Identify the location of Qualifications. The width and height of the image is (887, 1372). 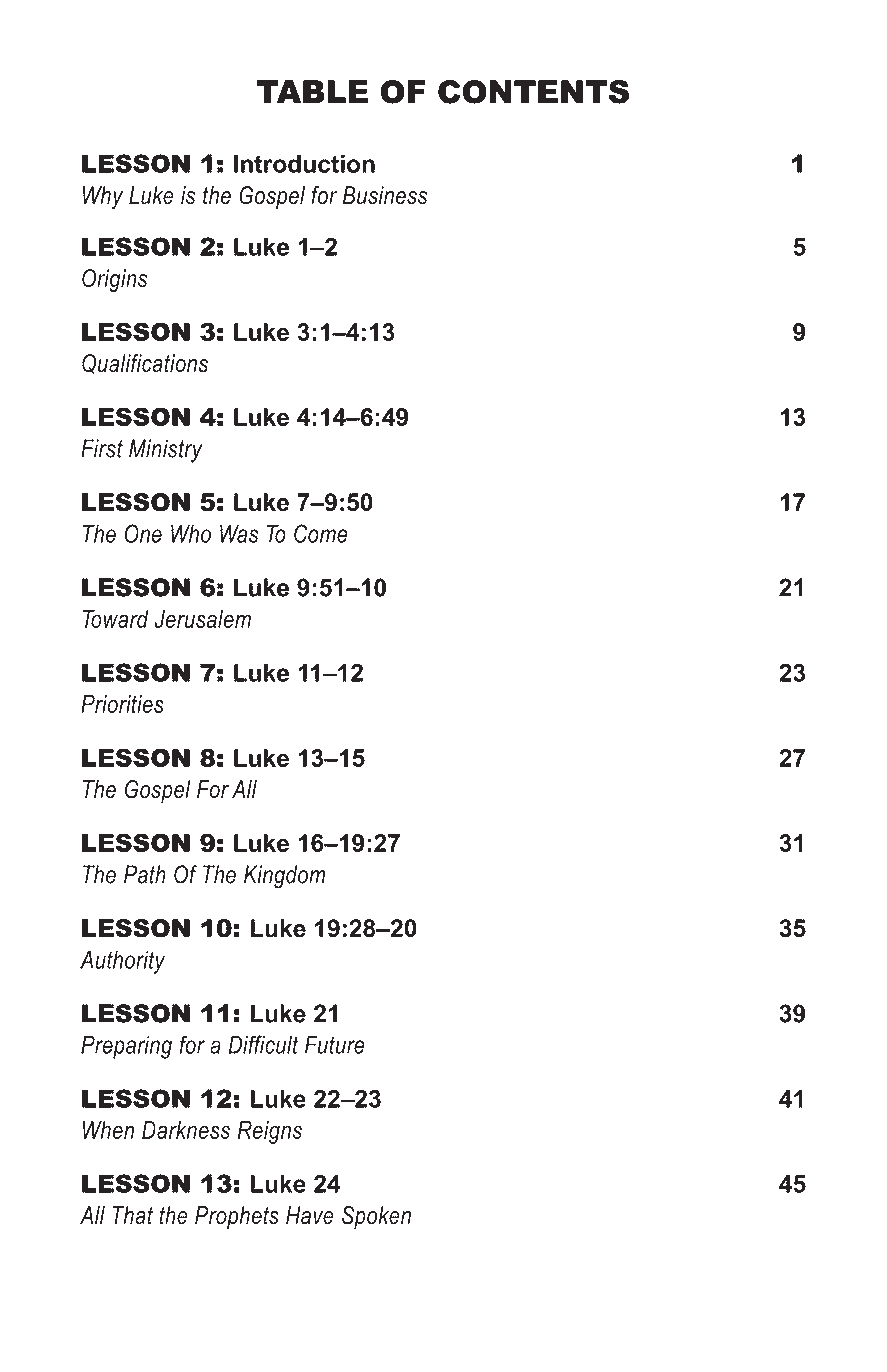
(145, 364).
